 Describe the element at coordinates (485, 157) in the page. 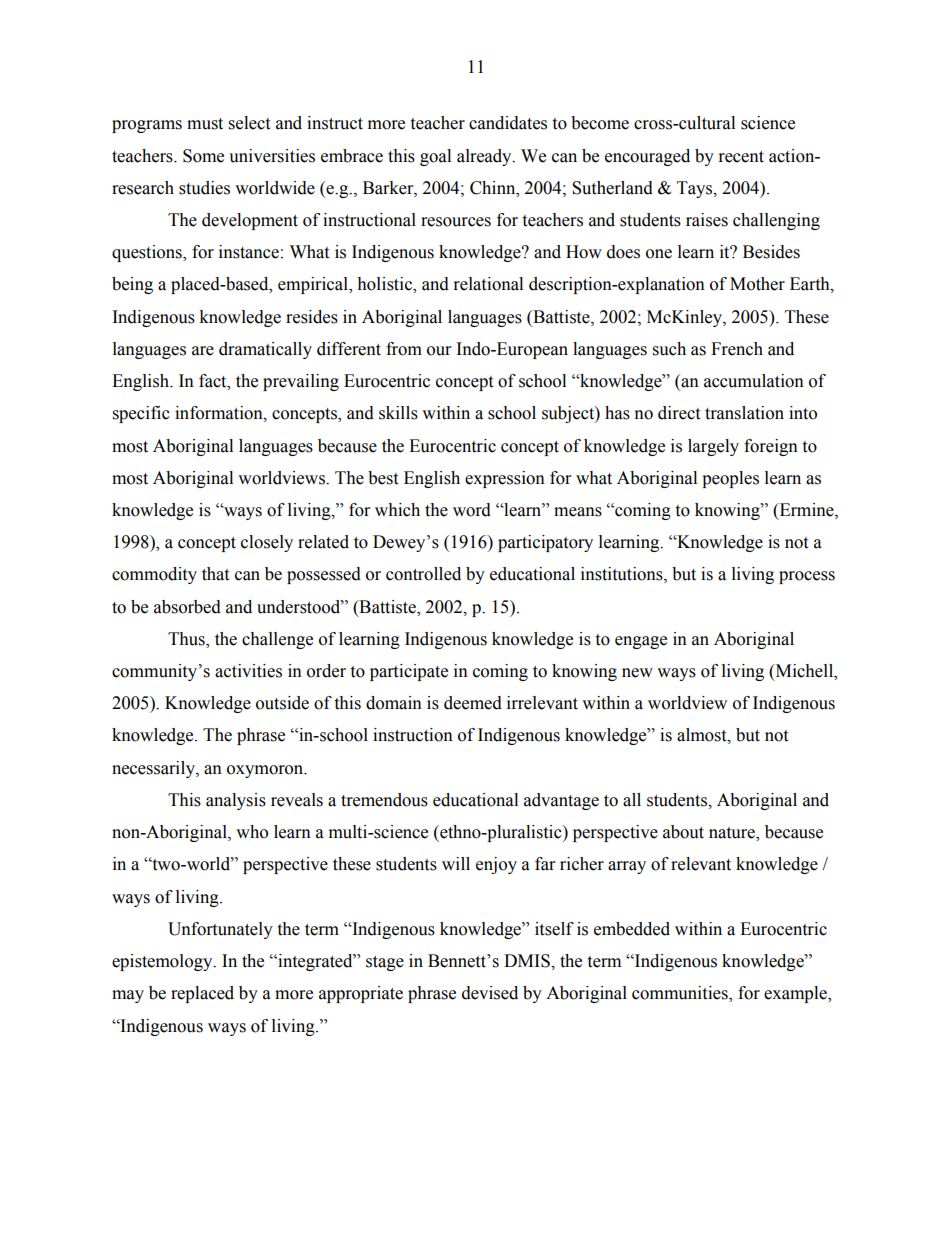

I see `already` at that location.
